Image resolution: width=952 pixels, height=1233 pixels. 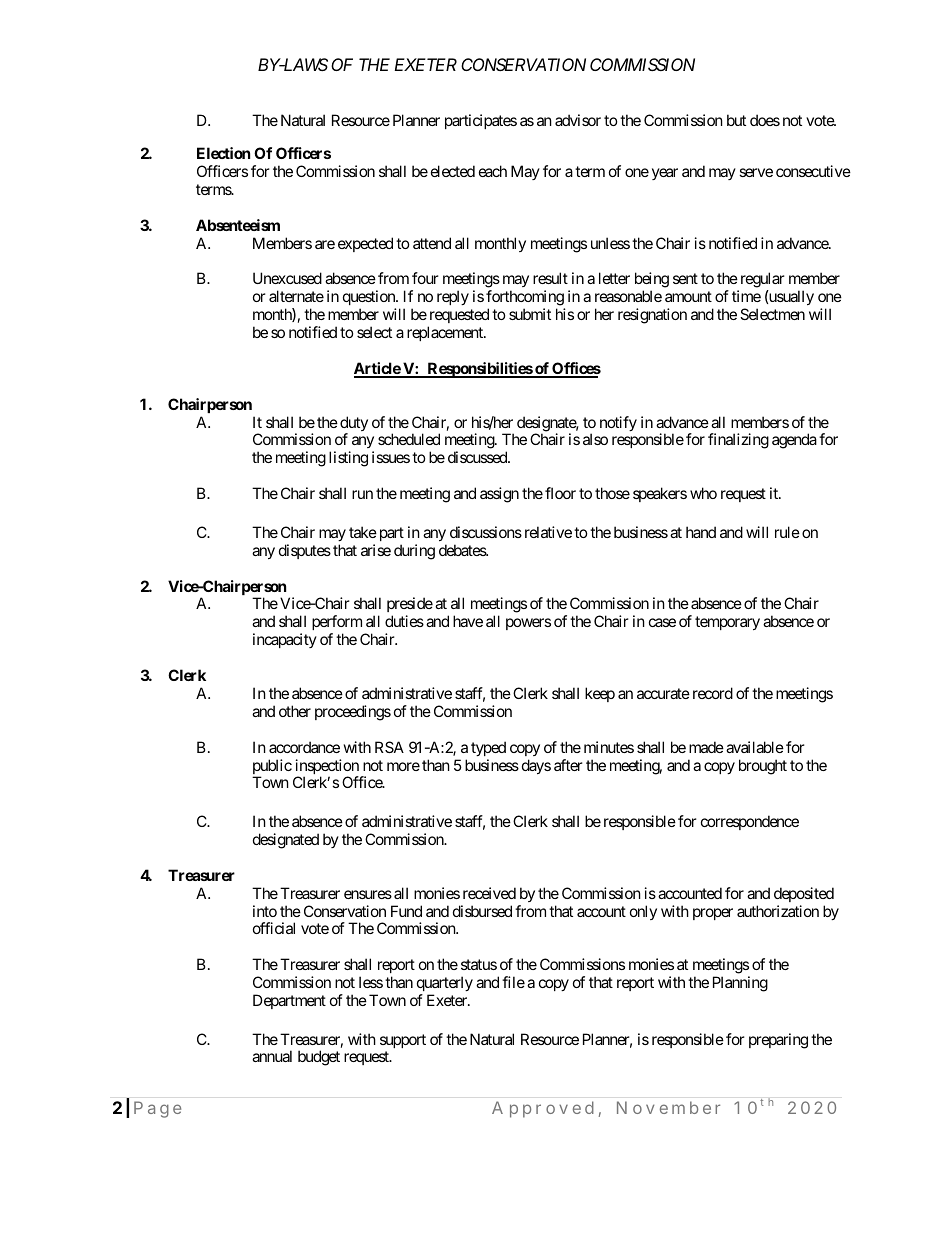 What do you see at coordinates (763, 767) in the screenshot?
I see `brought` at bounding box center [763, 767].
